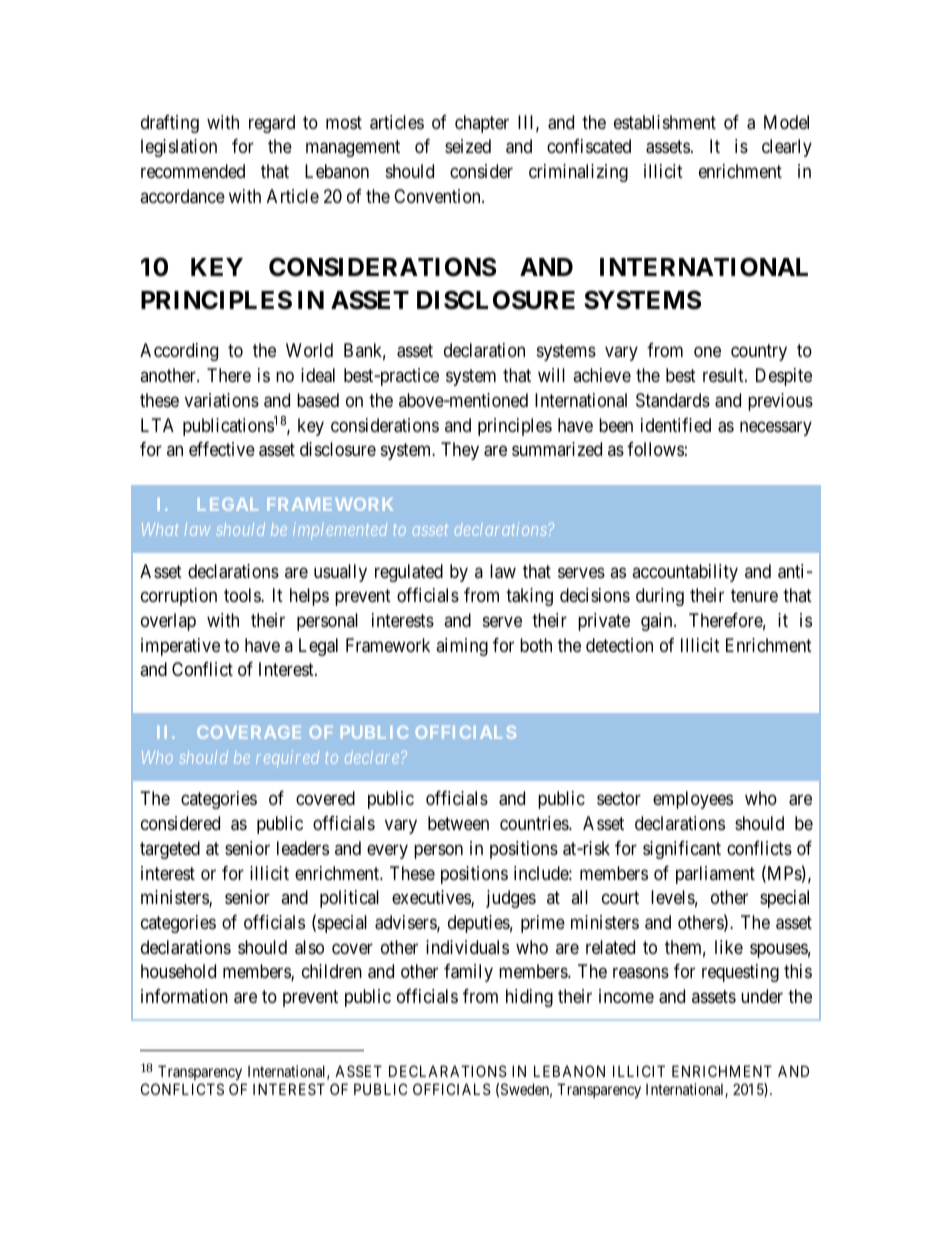 The height and width of the screenshot is (1233, 952). What do you see at coordinates (409, 573) in the screenshot?
I see `regulated` at bounding box center [409, 573].
